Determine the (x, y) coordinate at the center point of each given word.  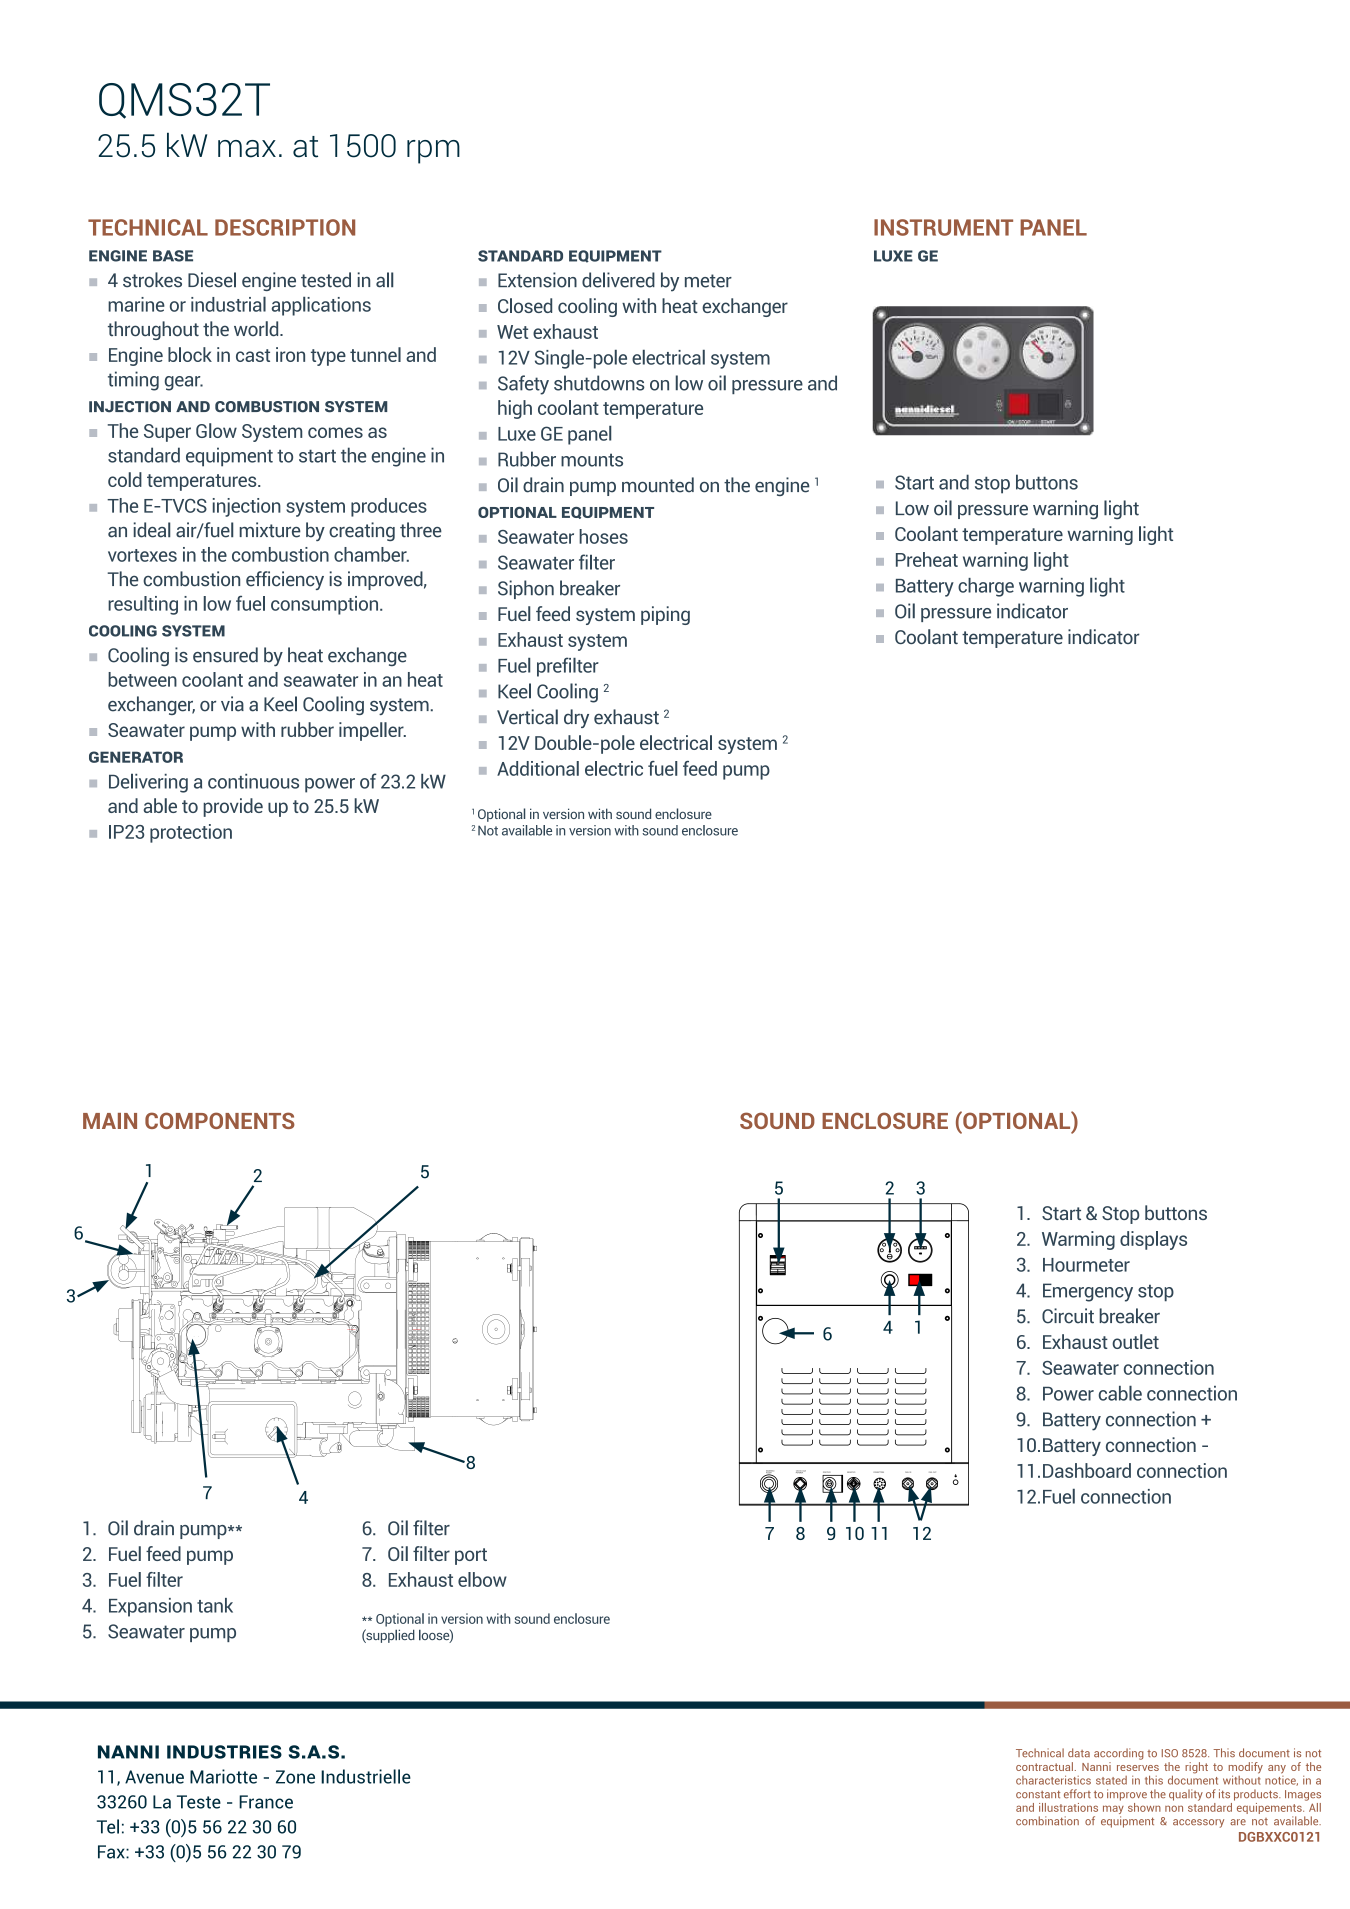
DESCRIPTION (285, 227)
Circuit (1068, 1316)
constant (1038, 1794)
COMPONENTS (220, 1120)
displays (1153, 1240)
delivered (618, 280)
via (232, 704)
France (266, 1802)
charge (986, 587)
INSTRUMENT (943, 227)
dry (576, 718)
